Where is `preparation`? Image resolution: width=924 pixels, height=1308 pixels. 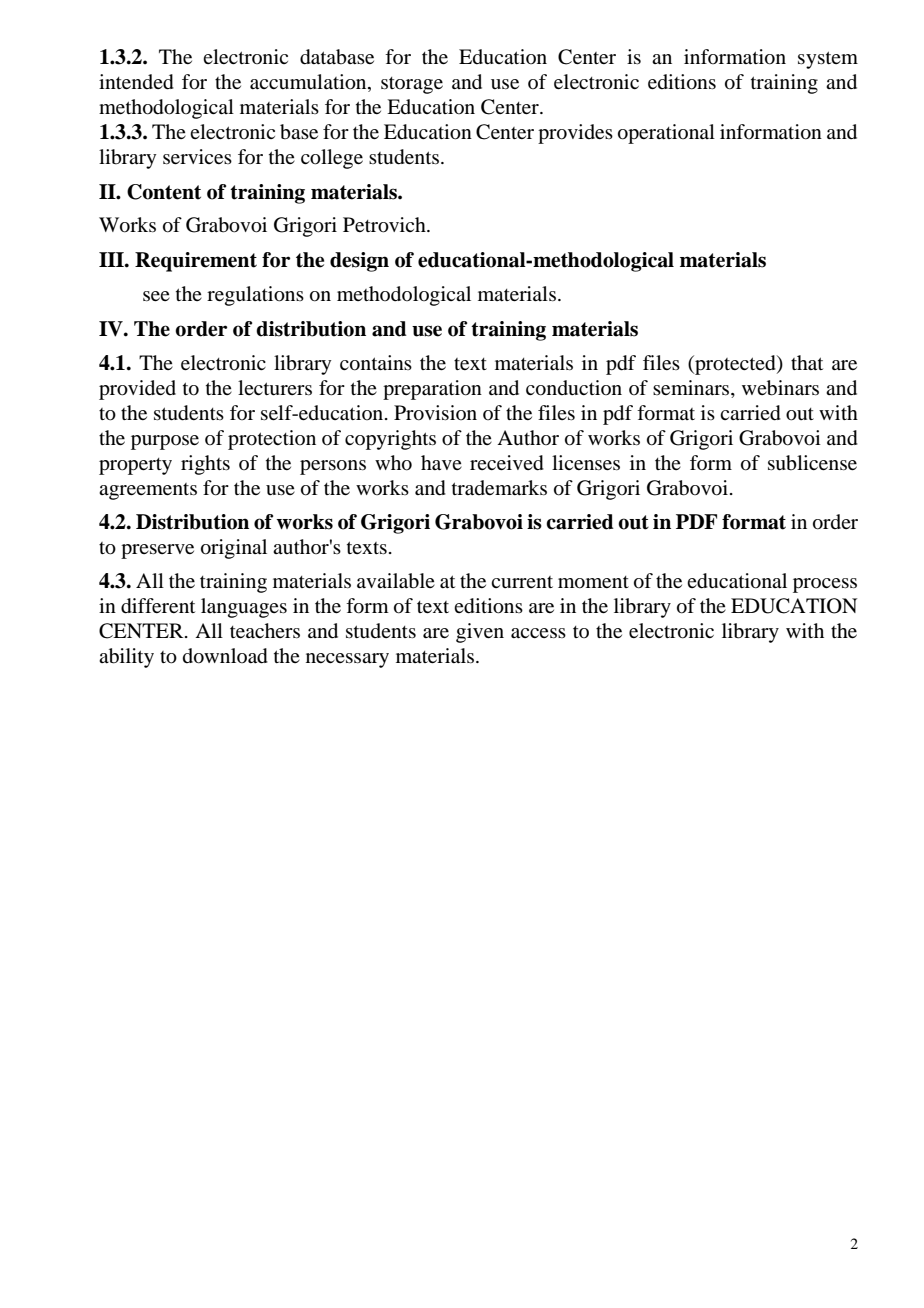 preparation is located at coordinates (432, 390).
